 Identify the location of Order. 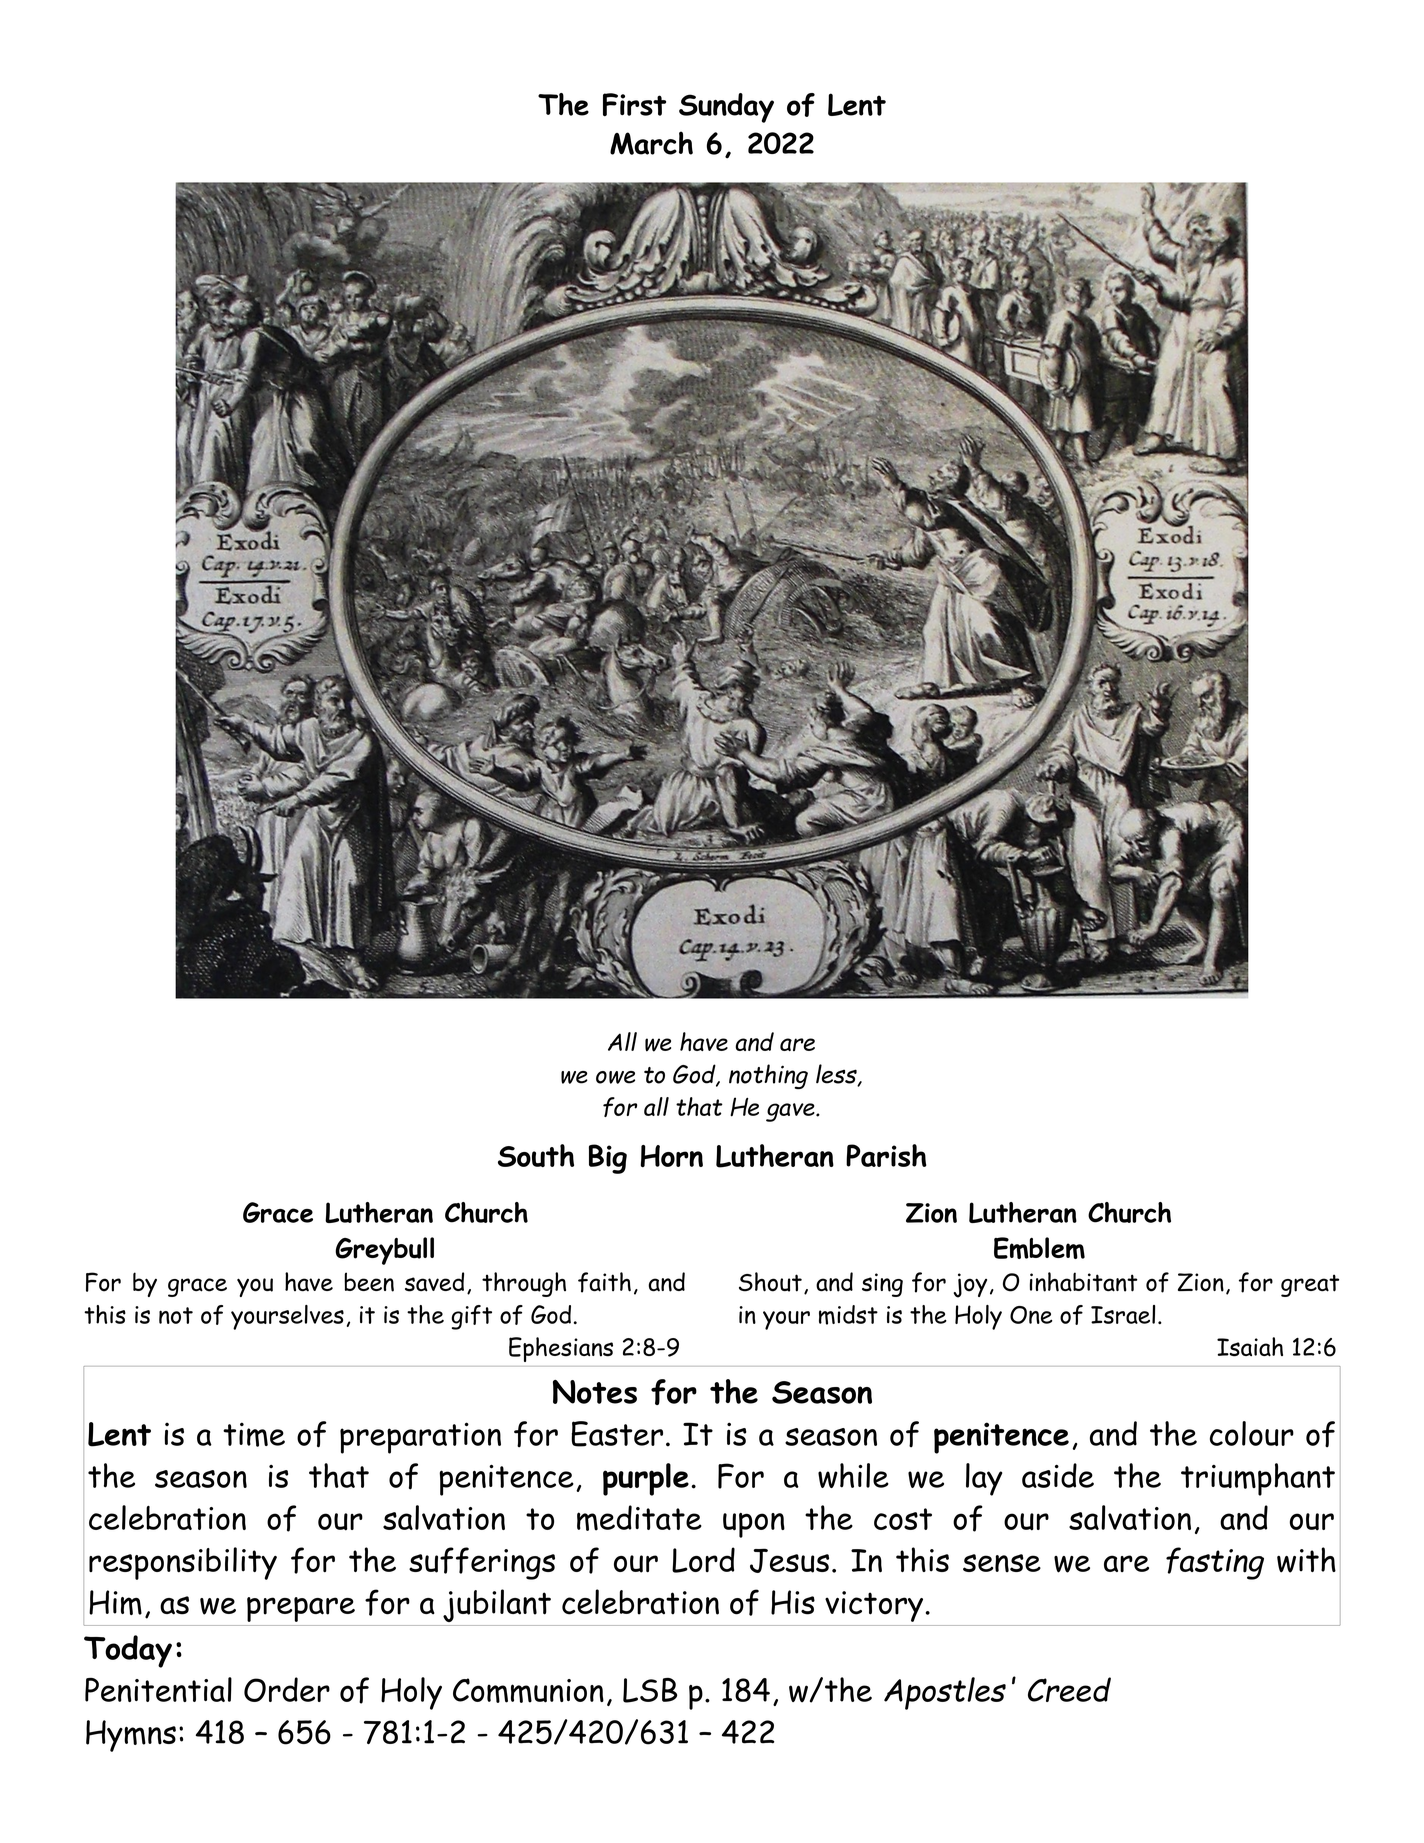
(287, 1689).
